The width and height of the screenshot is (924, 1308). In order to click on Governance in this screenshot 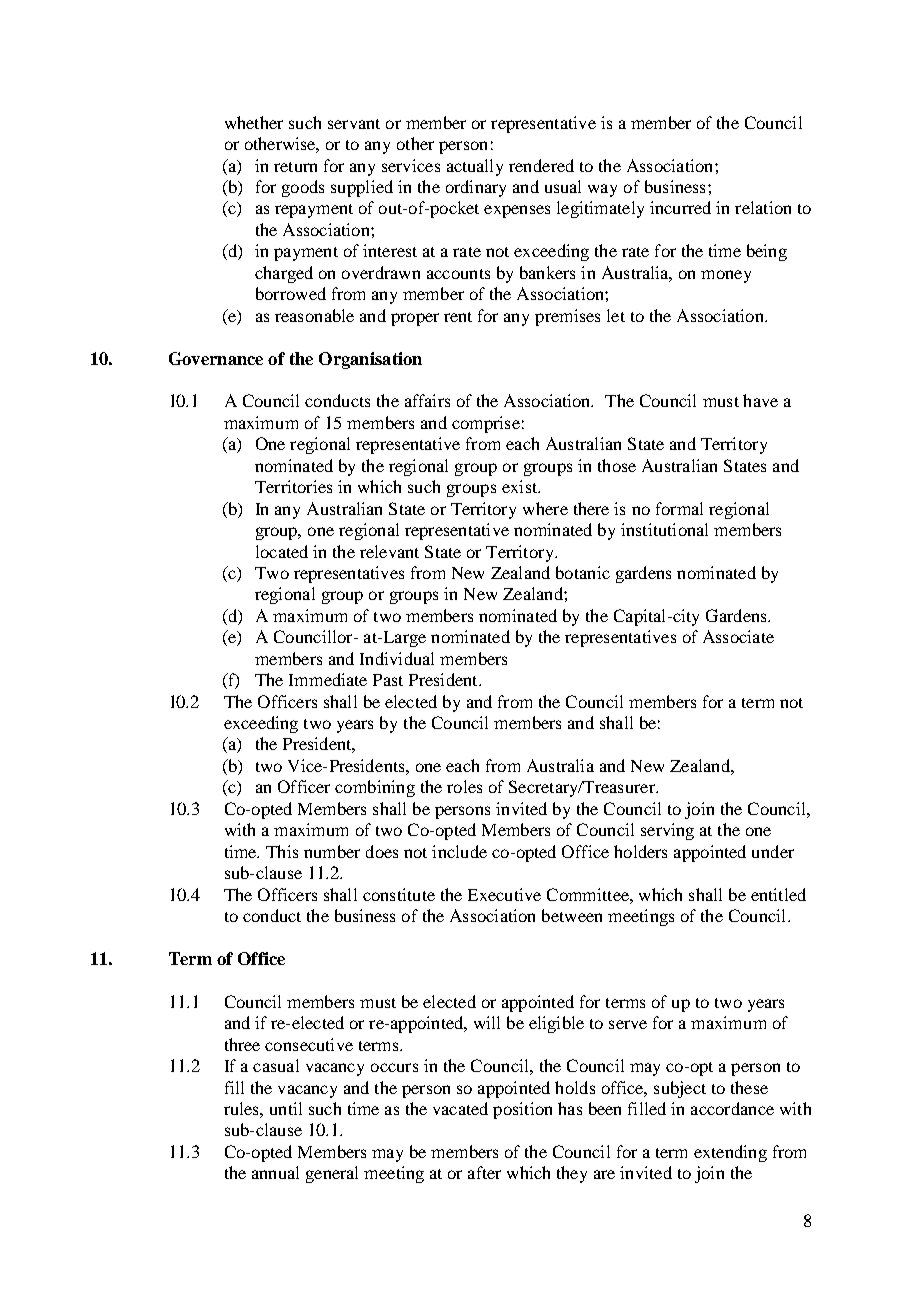, I will do `click(216, 358)`.
